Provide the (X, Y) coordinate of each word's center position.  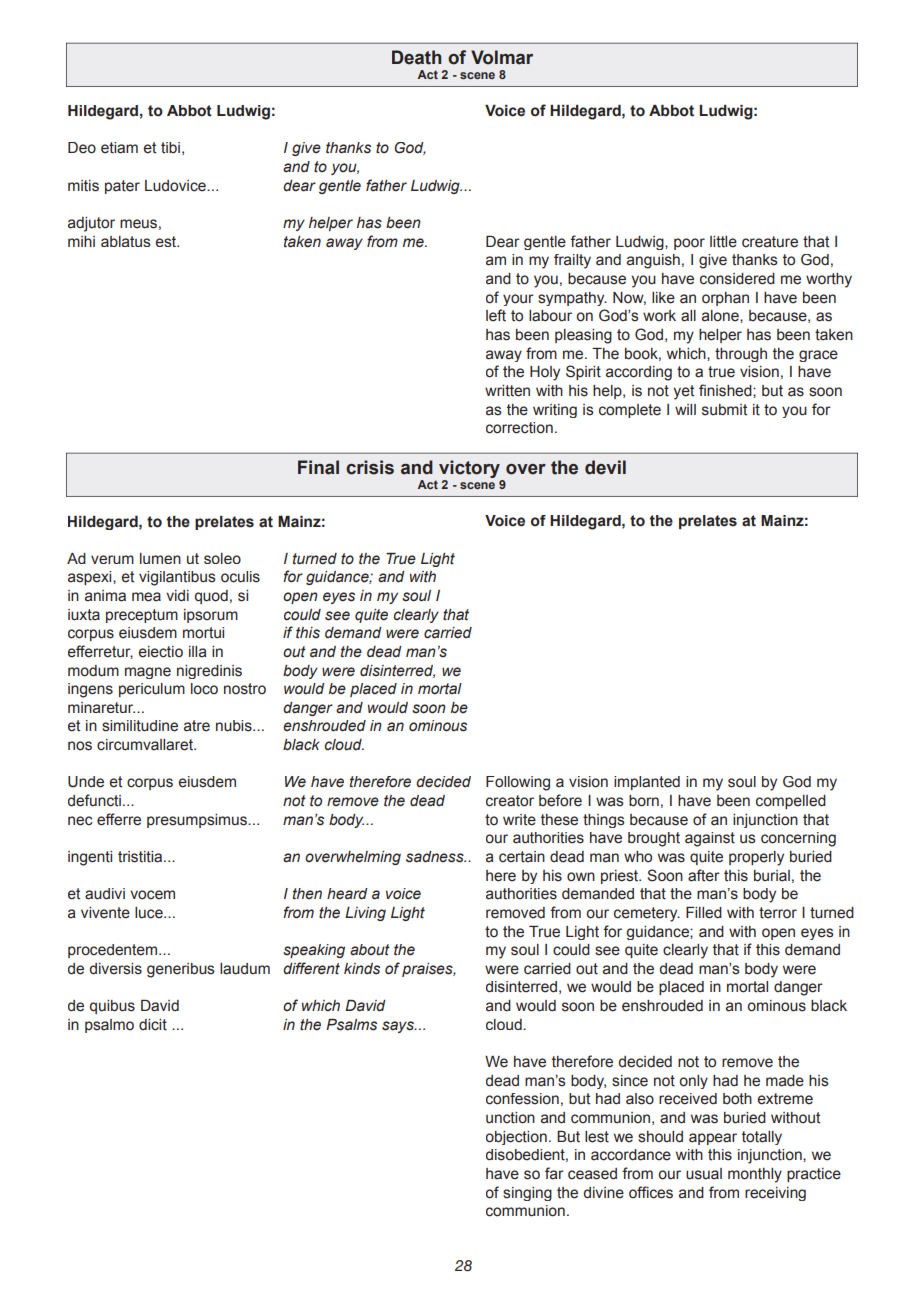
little (723, 242)
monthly (755, 1175)
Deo (82, 148)
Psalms (351, 1025)
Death (416, 57)
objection (516, 1138)
